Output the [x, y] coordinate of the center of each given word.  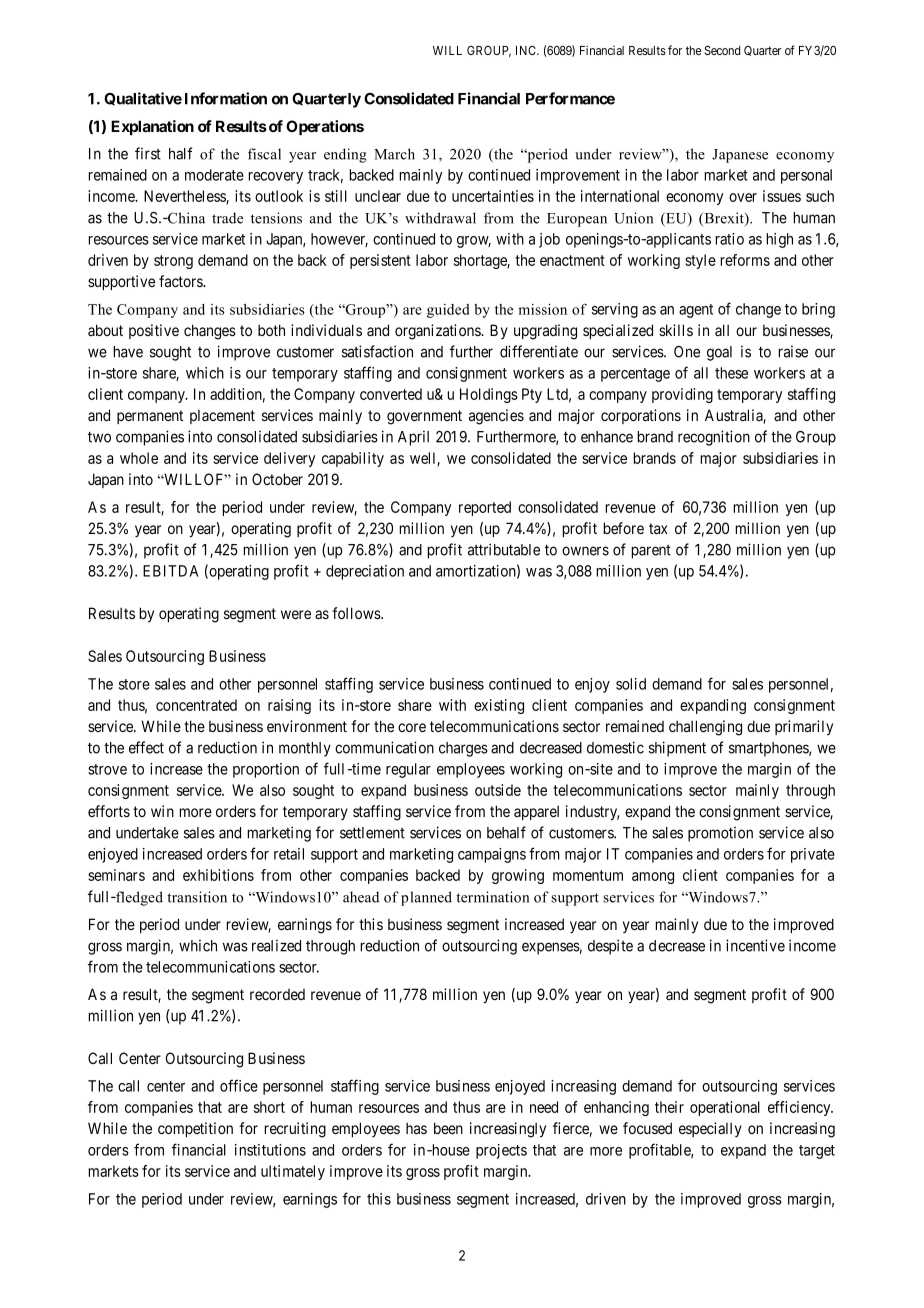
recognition [714, 438]
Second [722, 50]
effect [146, 747]
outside [498, 790]
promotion [720, 834]
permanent [150, 417]
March [394, 154]
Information [226, 98]
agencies [496, 417]
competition [195, 1129]
